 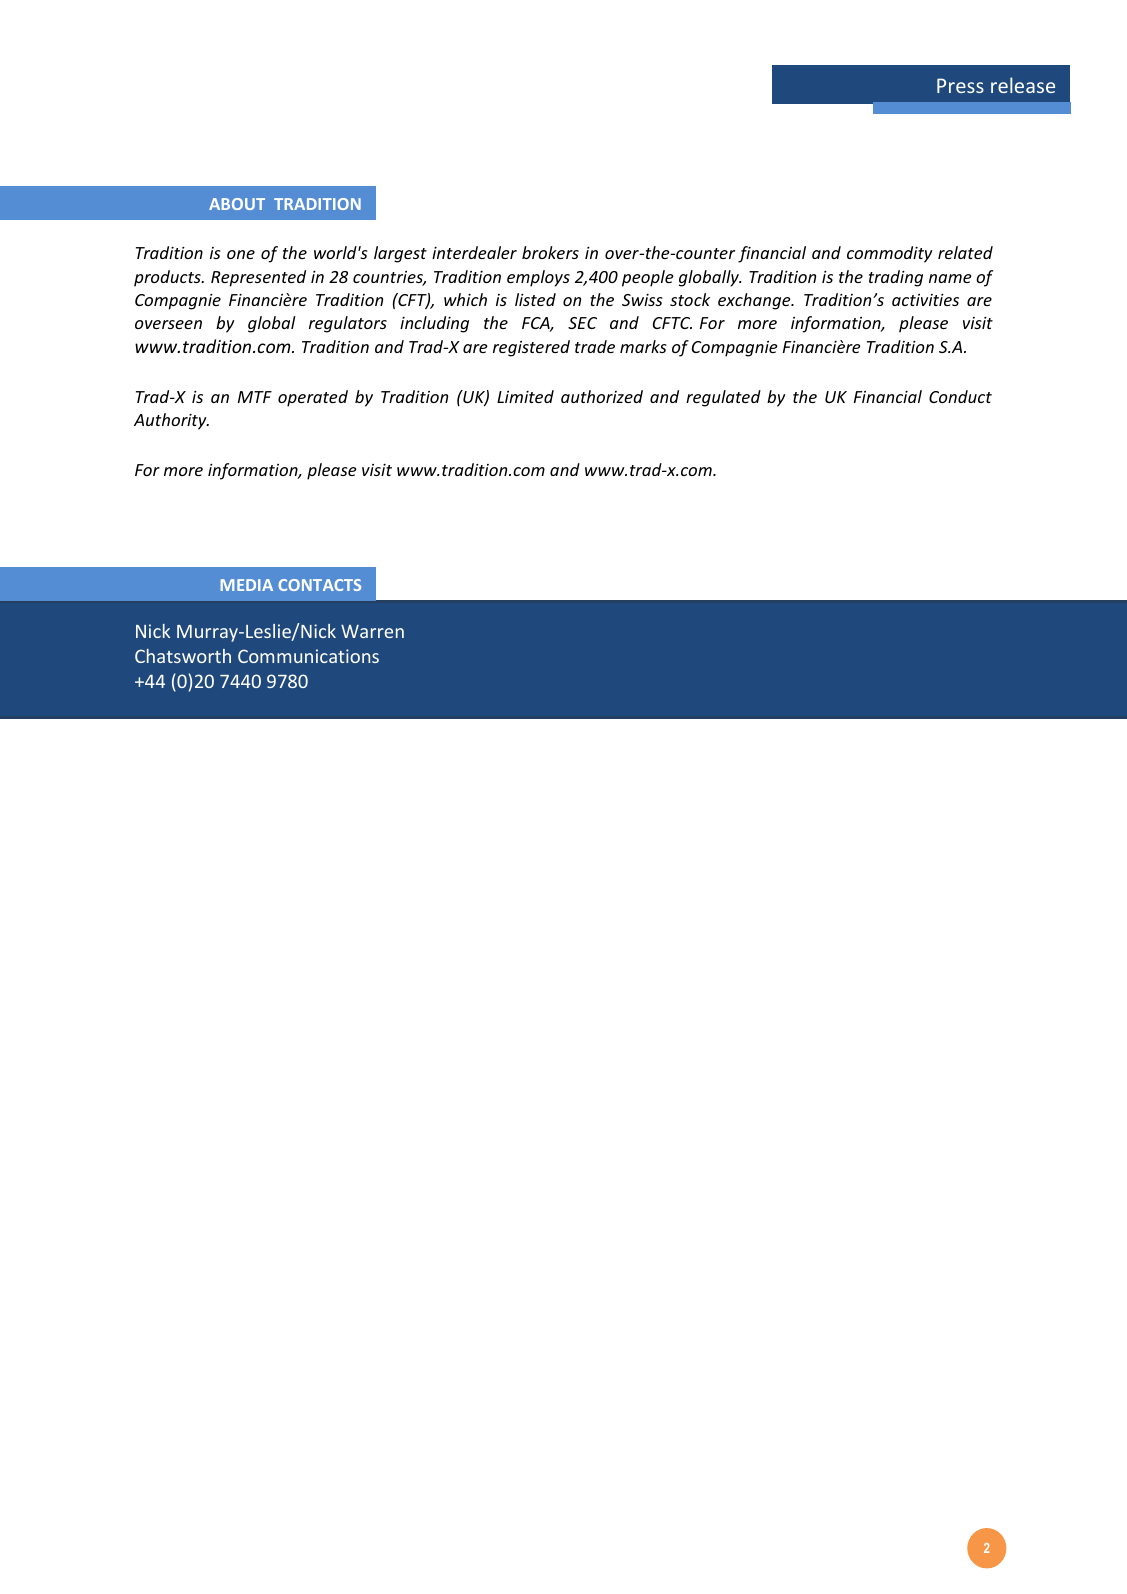 I want to click on Communications, so click(x=308, y=656).
